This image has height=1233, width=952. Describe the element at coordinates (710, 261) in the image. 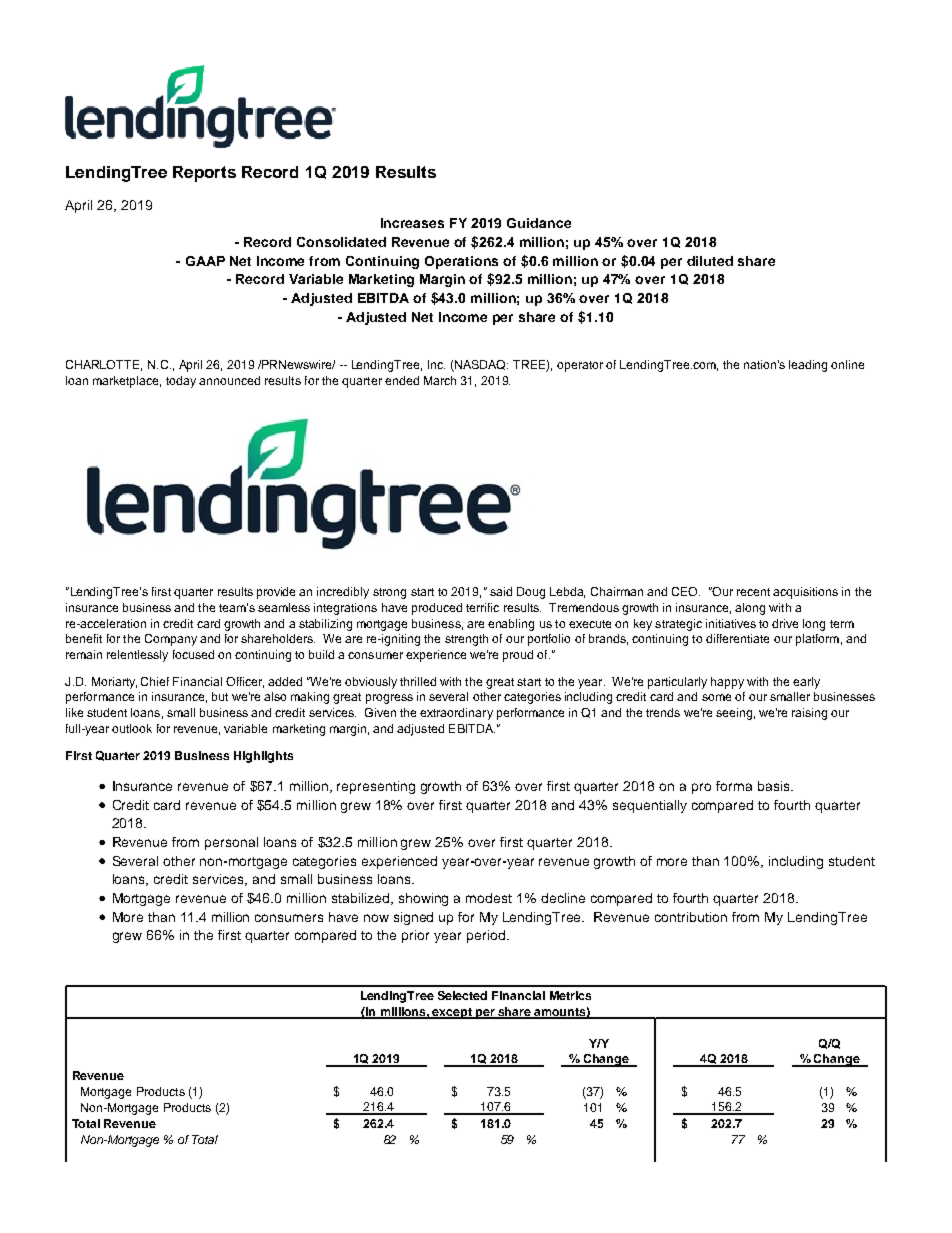

I see `diluted` at that location.
